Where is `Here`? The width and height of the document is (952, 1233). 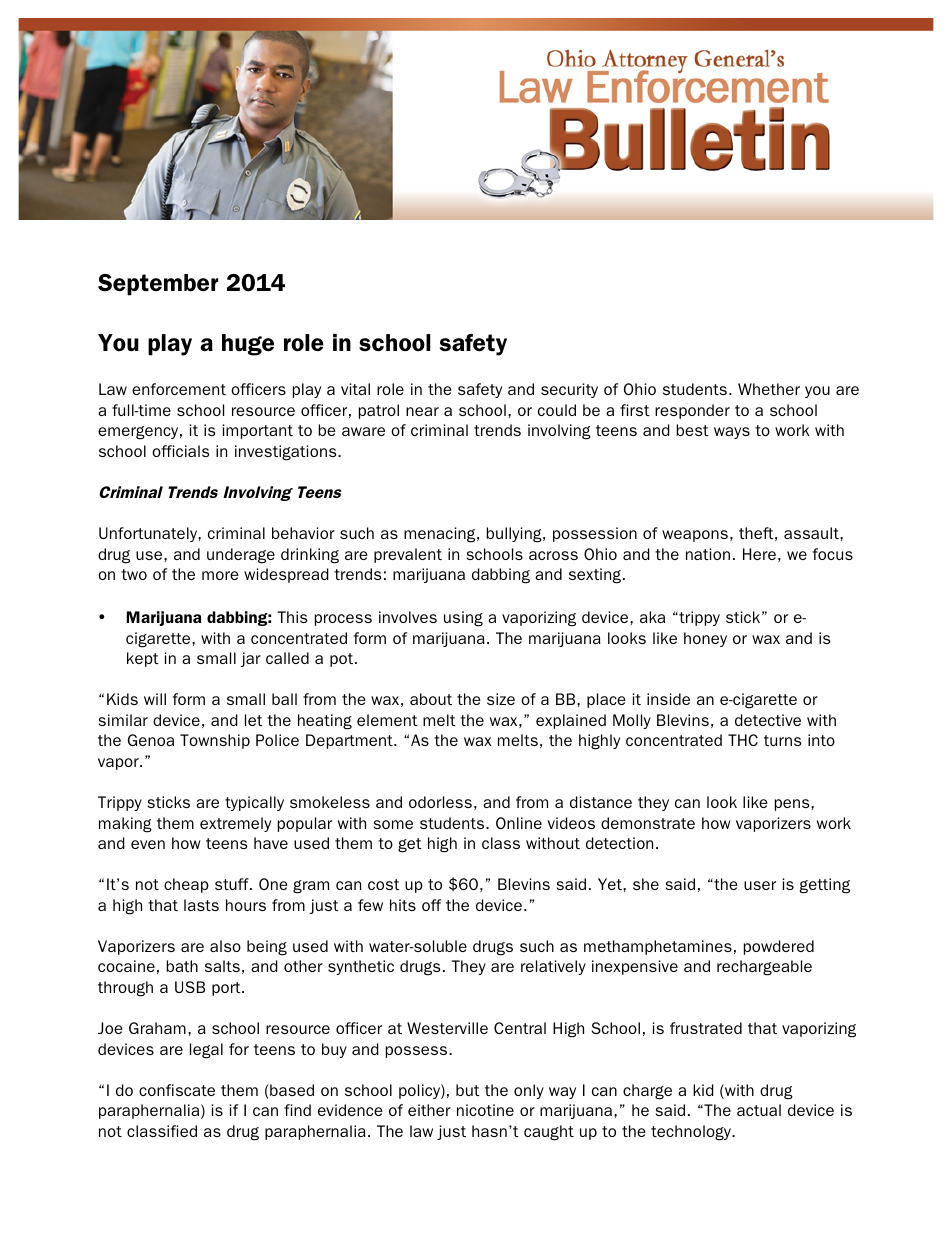 Here is located at coordinates (759, 554).
